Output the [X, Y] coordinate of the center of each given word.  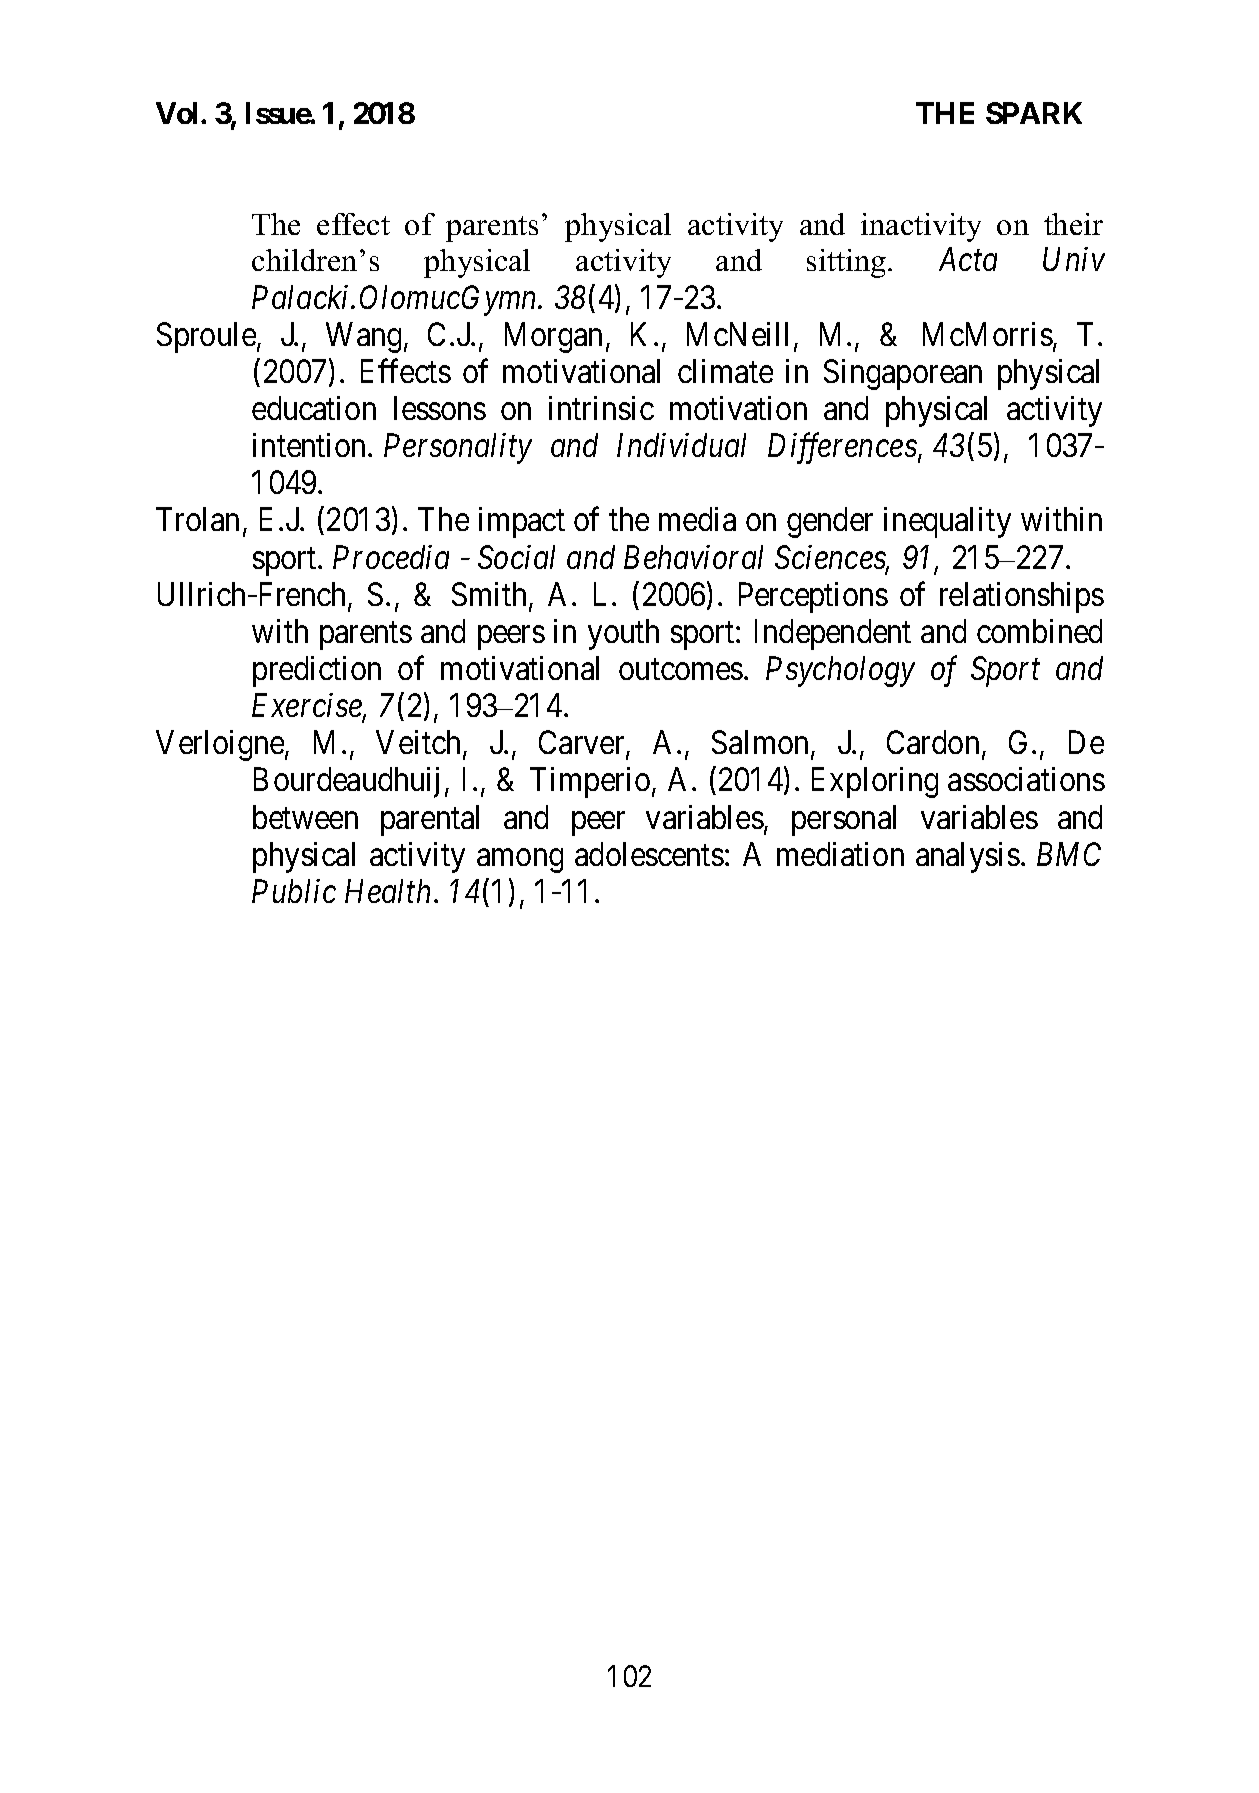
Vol [176, 113]
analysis [968, 857]
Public [294, 891]
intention [311, 445]
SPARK [1034, 113]
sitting [848, 263]
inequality [947, 522]
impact [522, 522]
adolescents [649, 854]
